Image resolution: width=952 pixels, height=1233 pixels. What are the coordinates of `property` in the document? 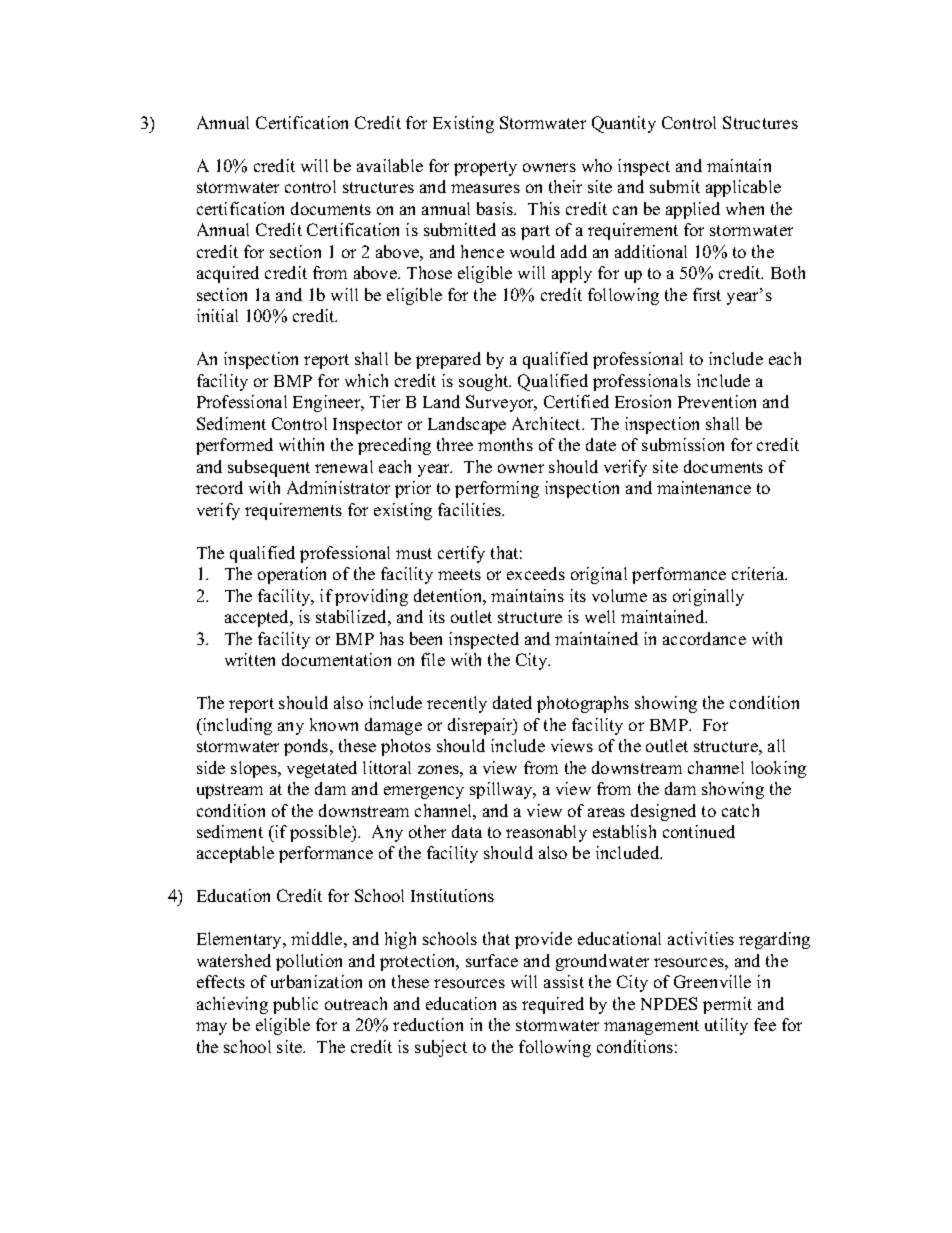 It's located at (485, 168).
